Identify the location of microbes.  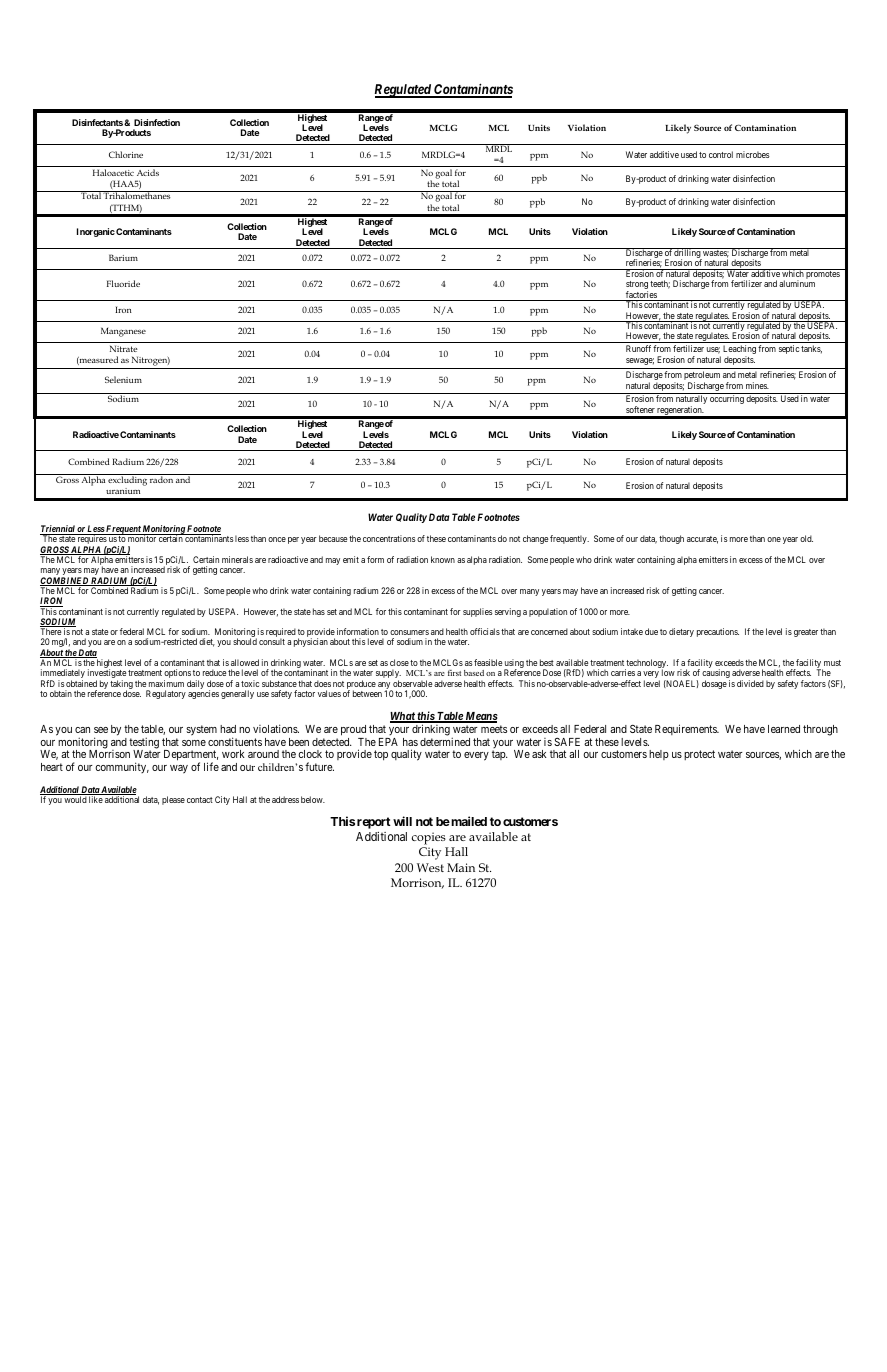
(753, 154).
